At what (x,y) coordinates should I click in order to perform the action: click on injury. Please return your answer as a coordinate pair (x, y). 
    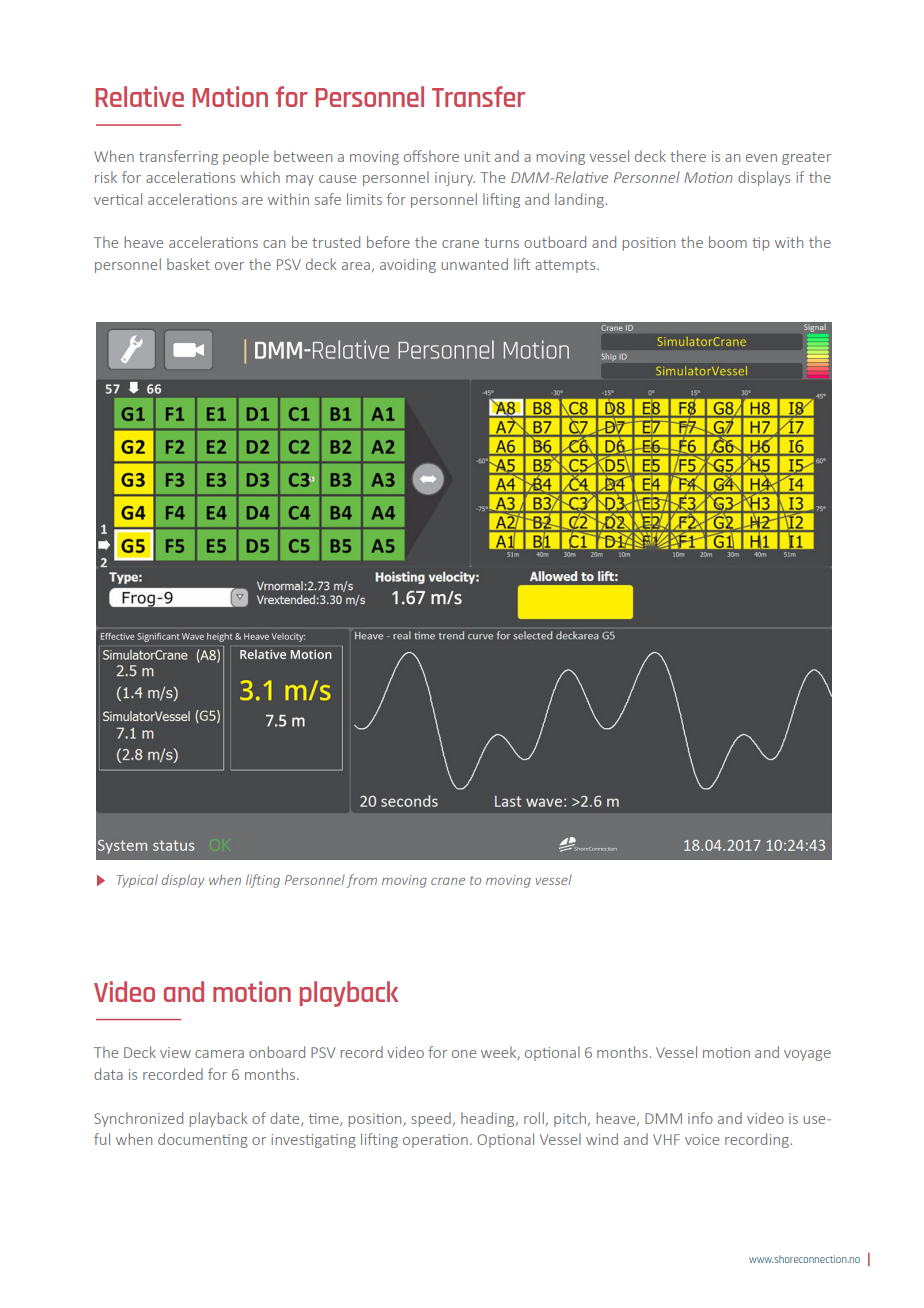
    Looking at the image, I should click on (455, 179).
